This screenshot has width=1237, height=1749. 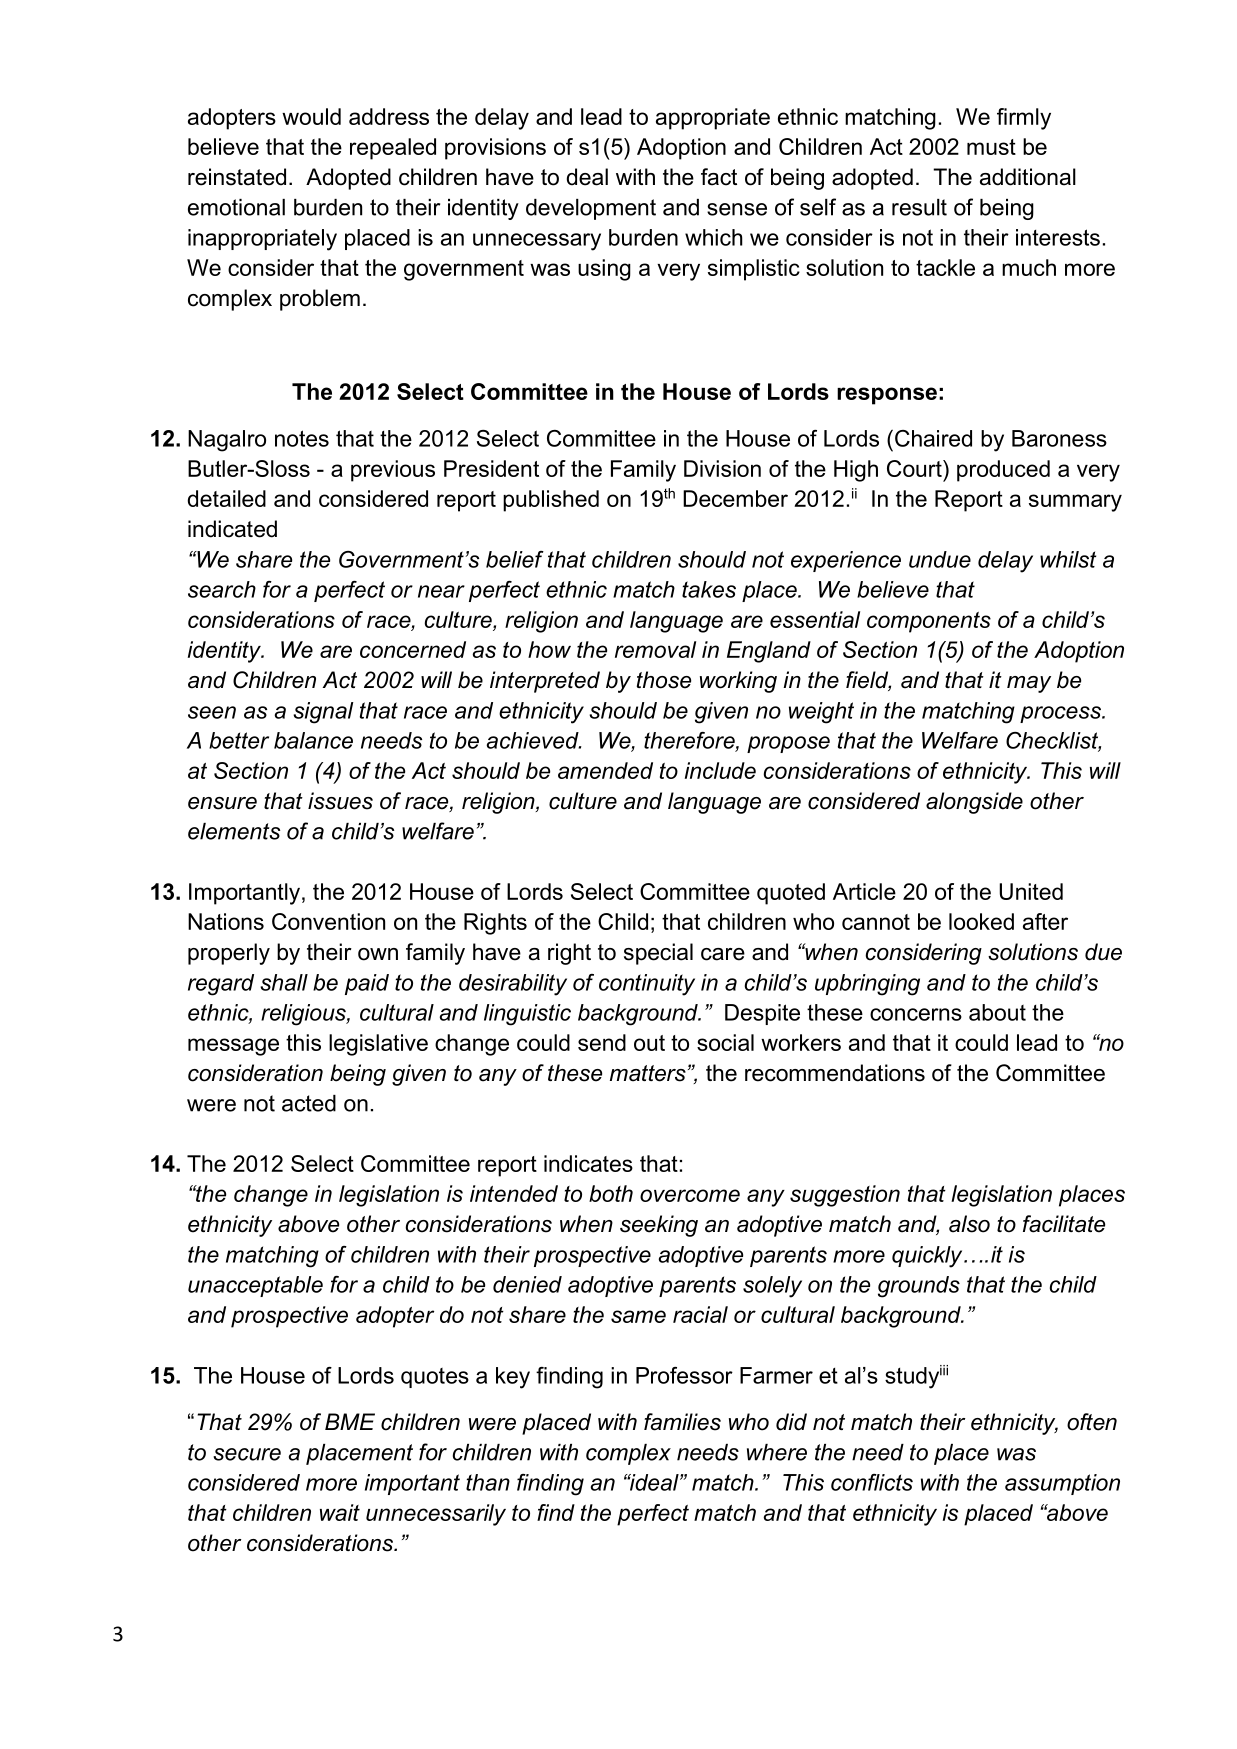 I want to click on issues, so click(x=340, y=801).
